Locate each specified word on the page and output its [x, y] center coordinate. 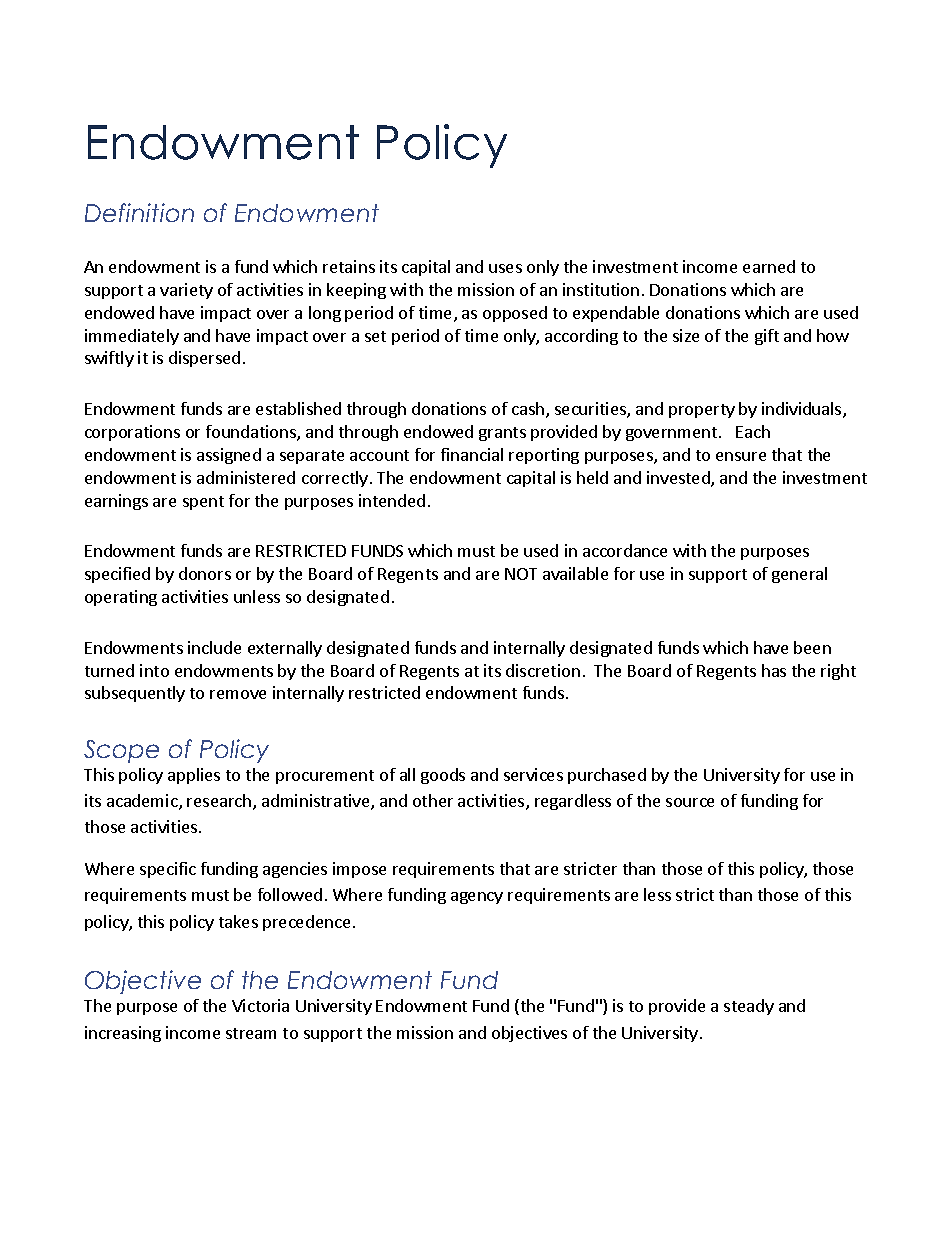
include [214, 647]
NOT [521, 574]
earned [769, 266]
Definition [139, 212]
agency [477, 898]
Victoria [260, 1005]
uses [505, 268]
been [812, 647]
